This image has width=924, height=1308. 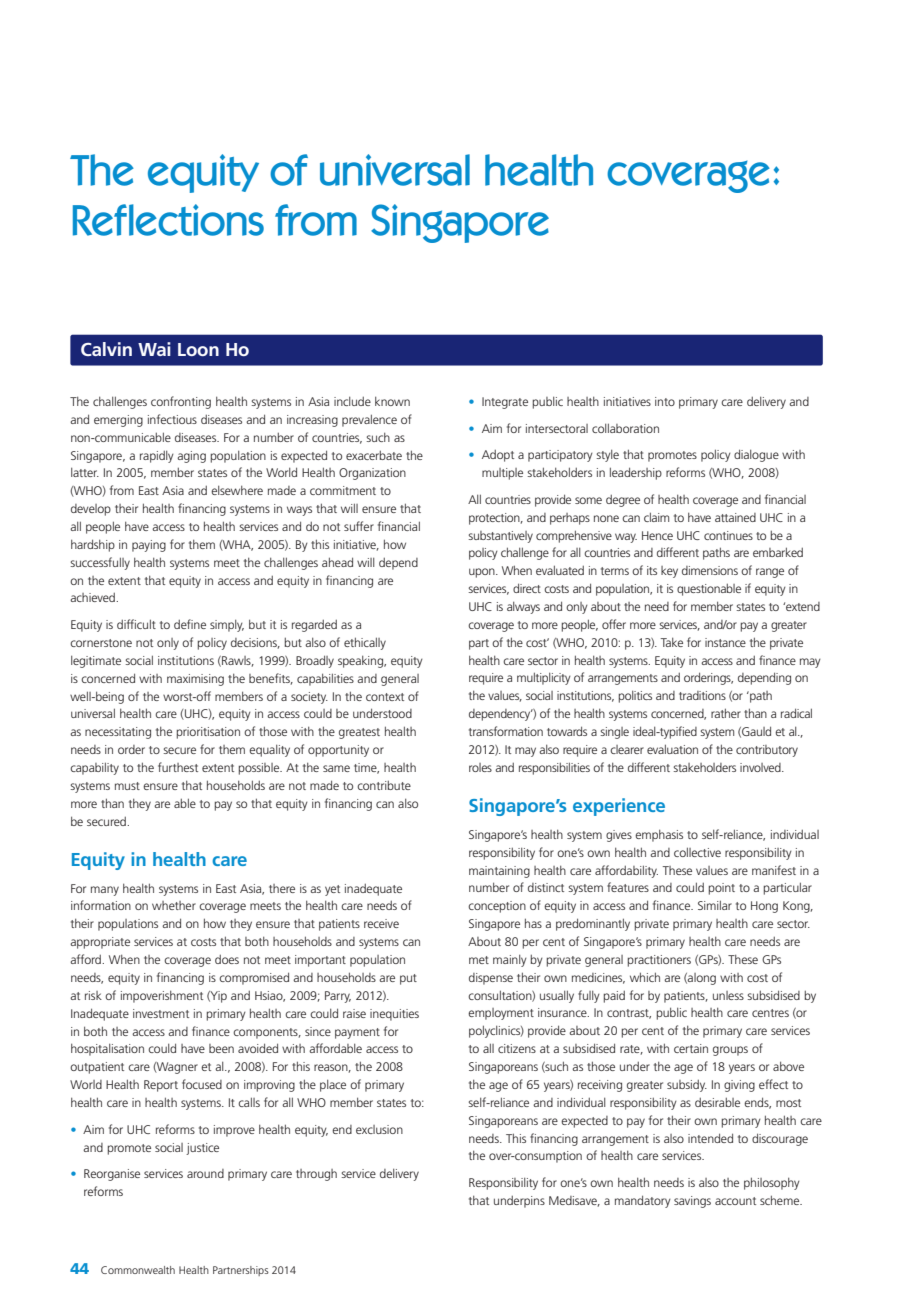 What do you see at coordinates (138, 1270) in the image?
I see `Commonwealth` at bounding box center [138, 1270].
